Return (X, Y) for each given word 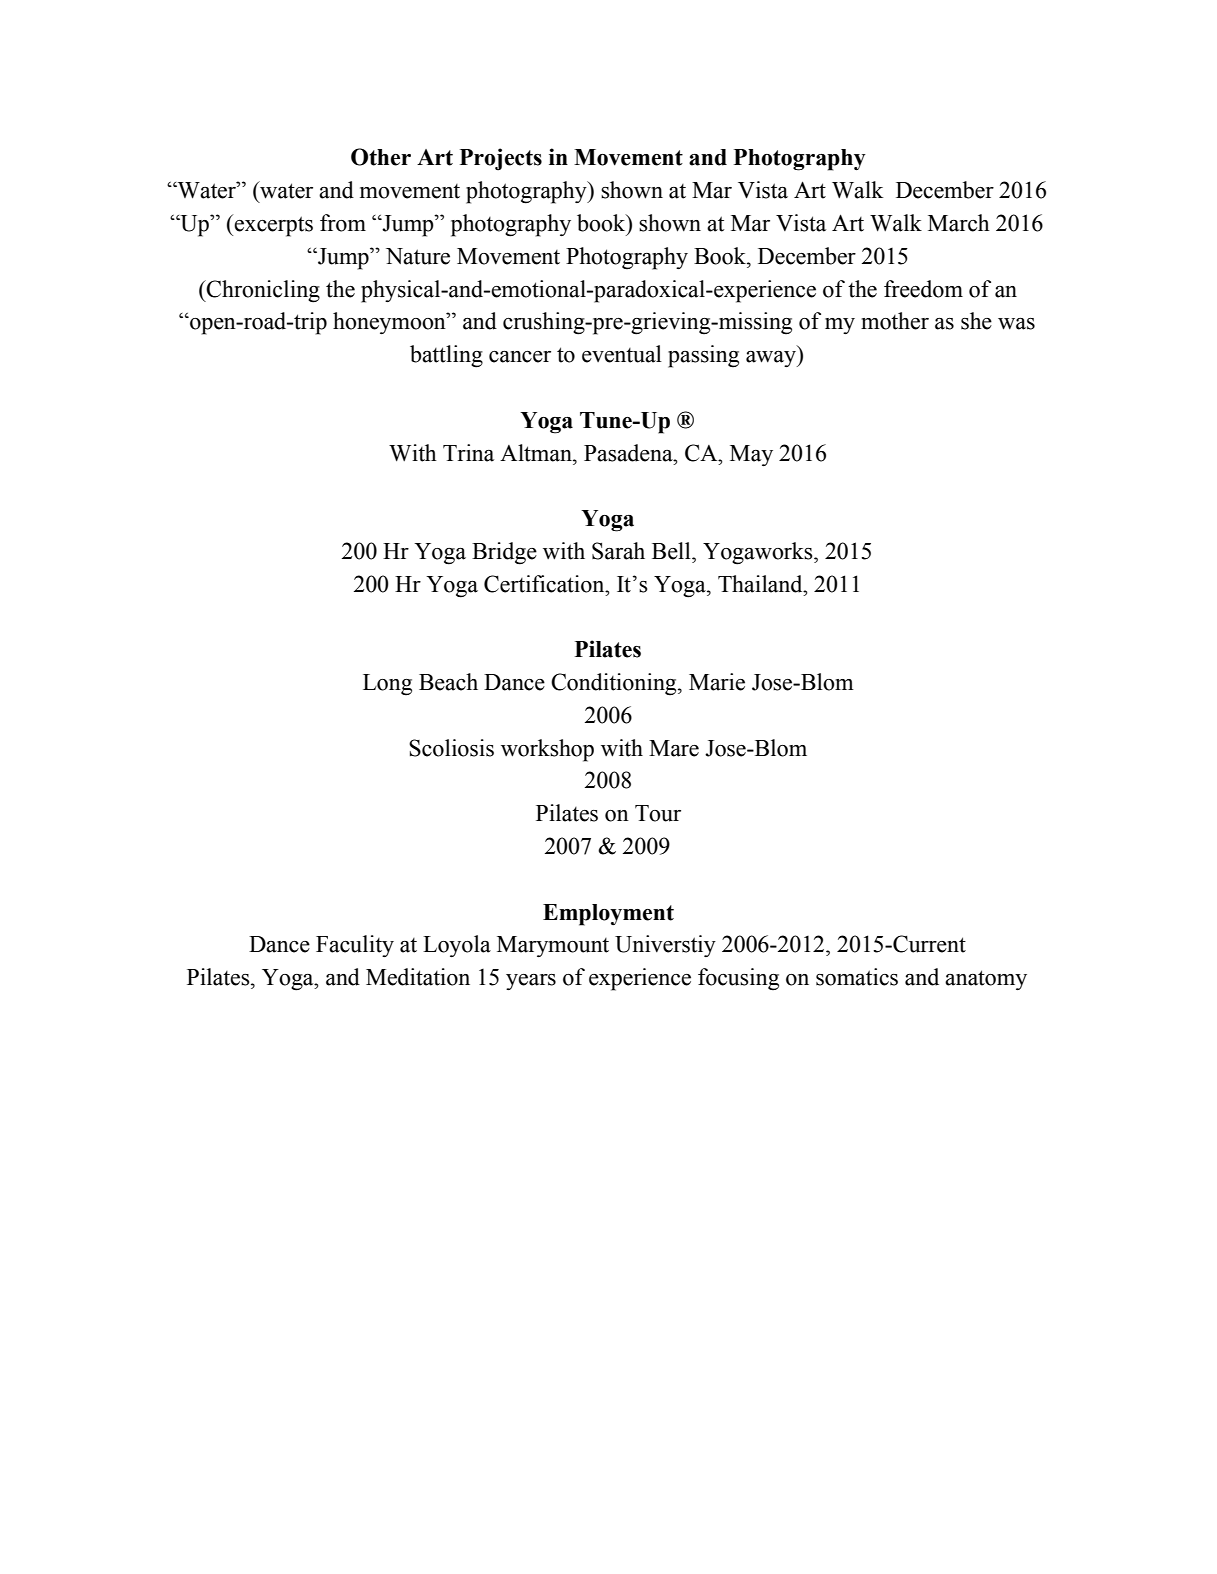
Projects (501, 159)
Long (387, 685)
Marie (717, 682)
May (751, 455)
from (343, 223)
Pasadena (629, 453)
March (959, 223)
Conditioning (615, 684)
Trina (468, 453)
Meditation (418, 977)
